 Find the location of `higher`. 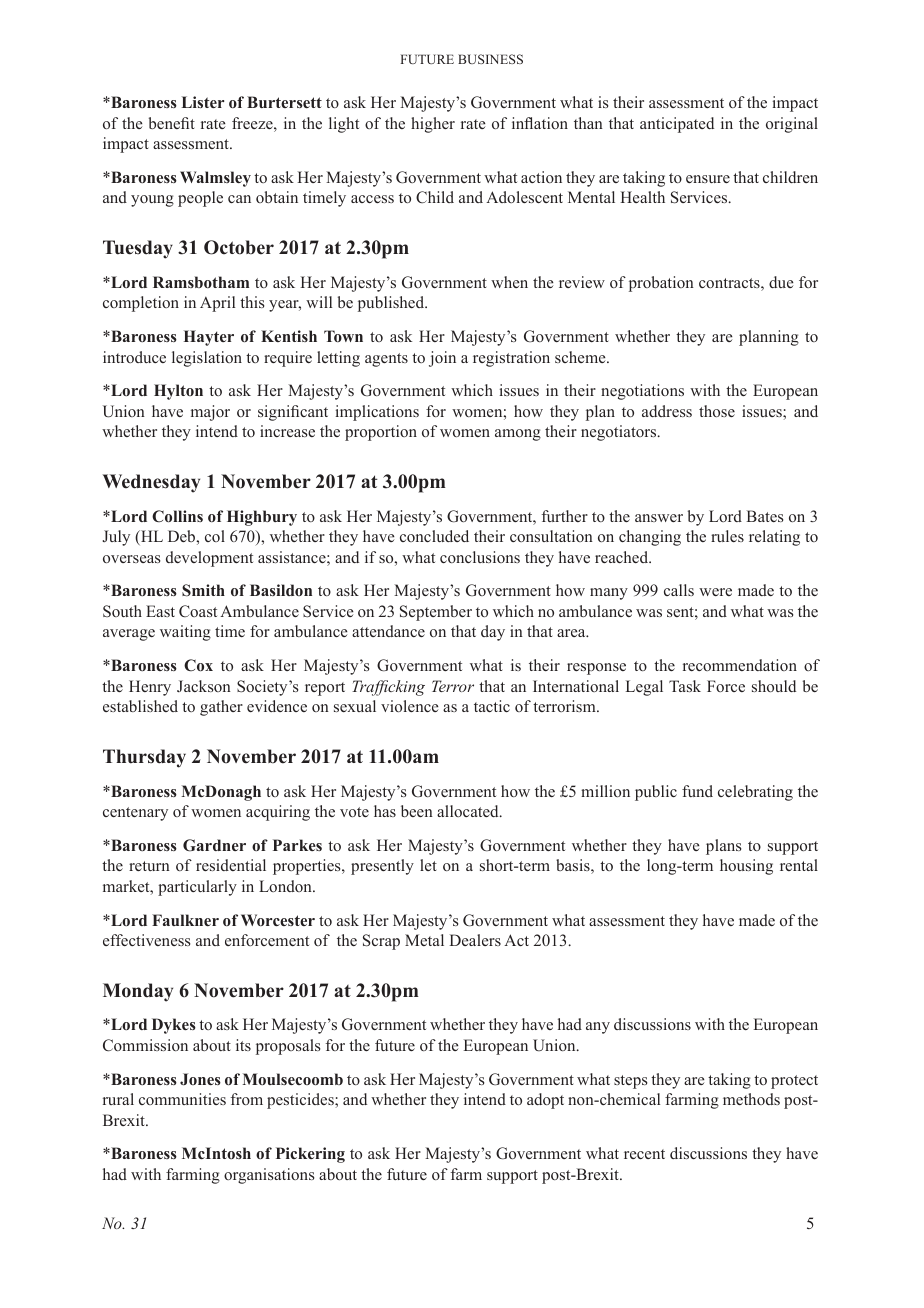

higher is located at coordinates (433, 125).
